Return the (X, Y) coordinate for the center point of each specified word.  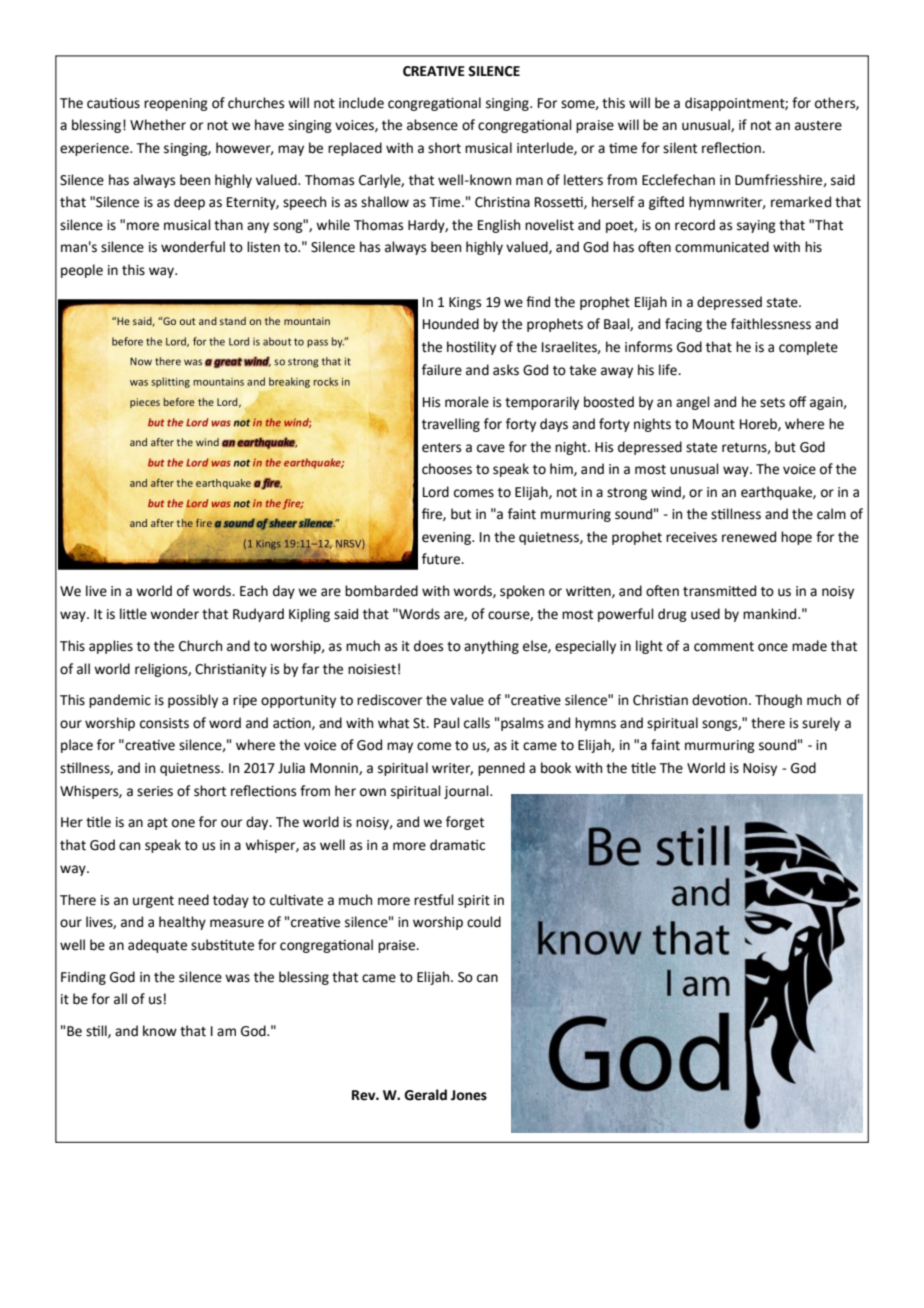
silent (680, 148)
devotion (721, 700)
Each (254, 591)
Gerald (425, 1095)
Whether (158, 125)
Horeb (759, 424)
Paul (447, 723)
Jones (469, 1095)
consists (164, 723)
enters (441, 448)
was (237, 978)
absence (432, 125)
